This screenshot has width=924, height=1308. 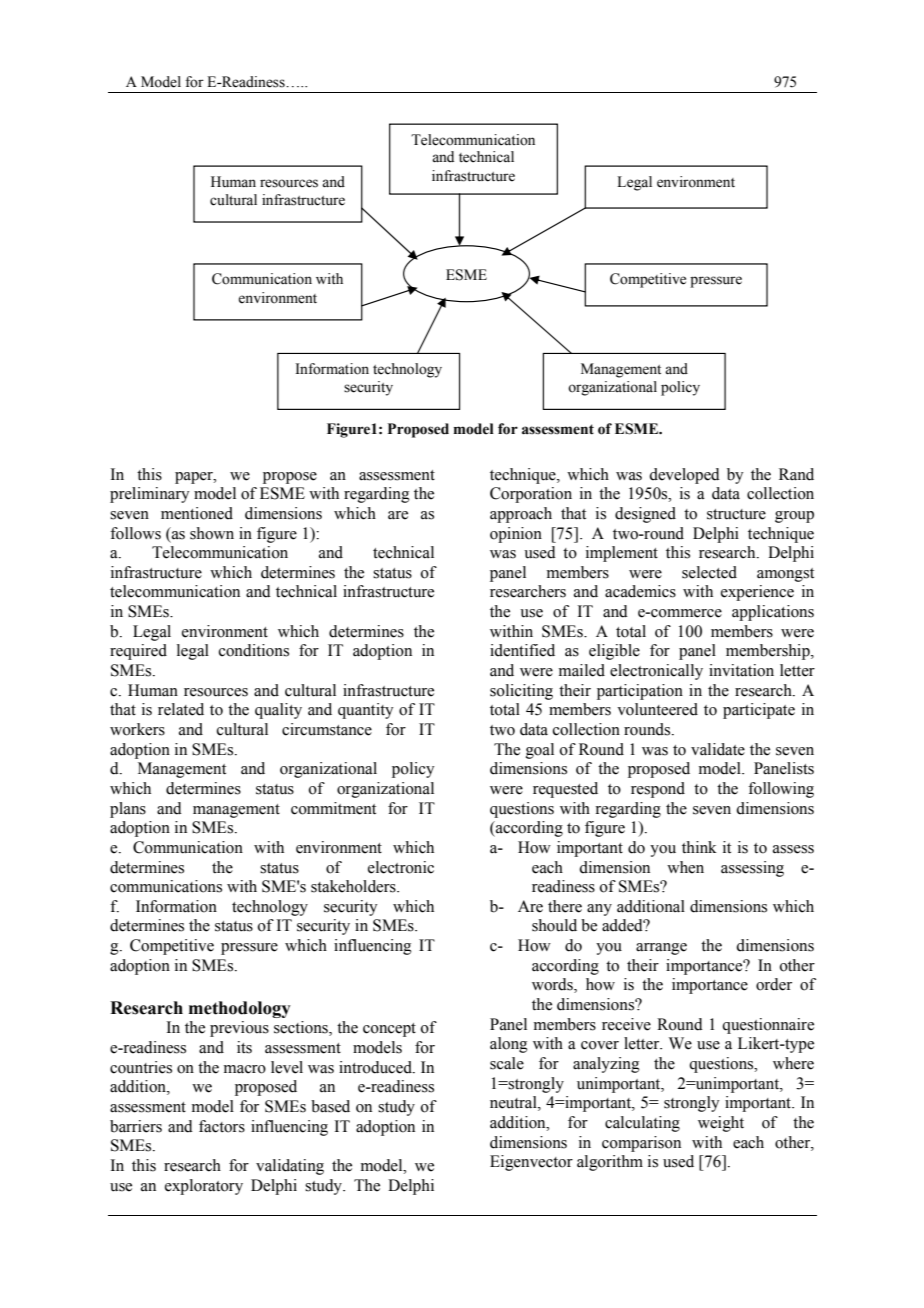 I want to click on requested, so click(x=565, y=790).
